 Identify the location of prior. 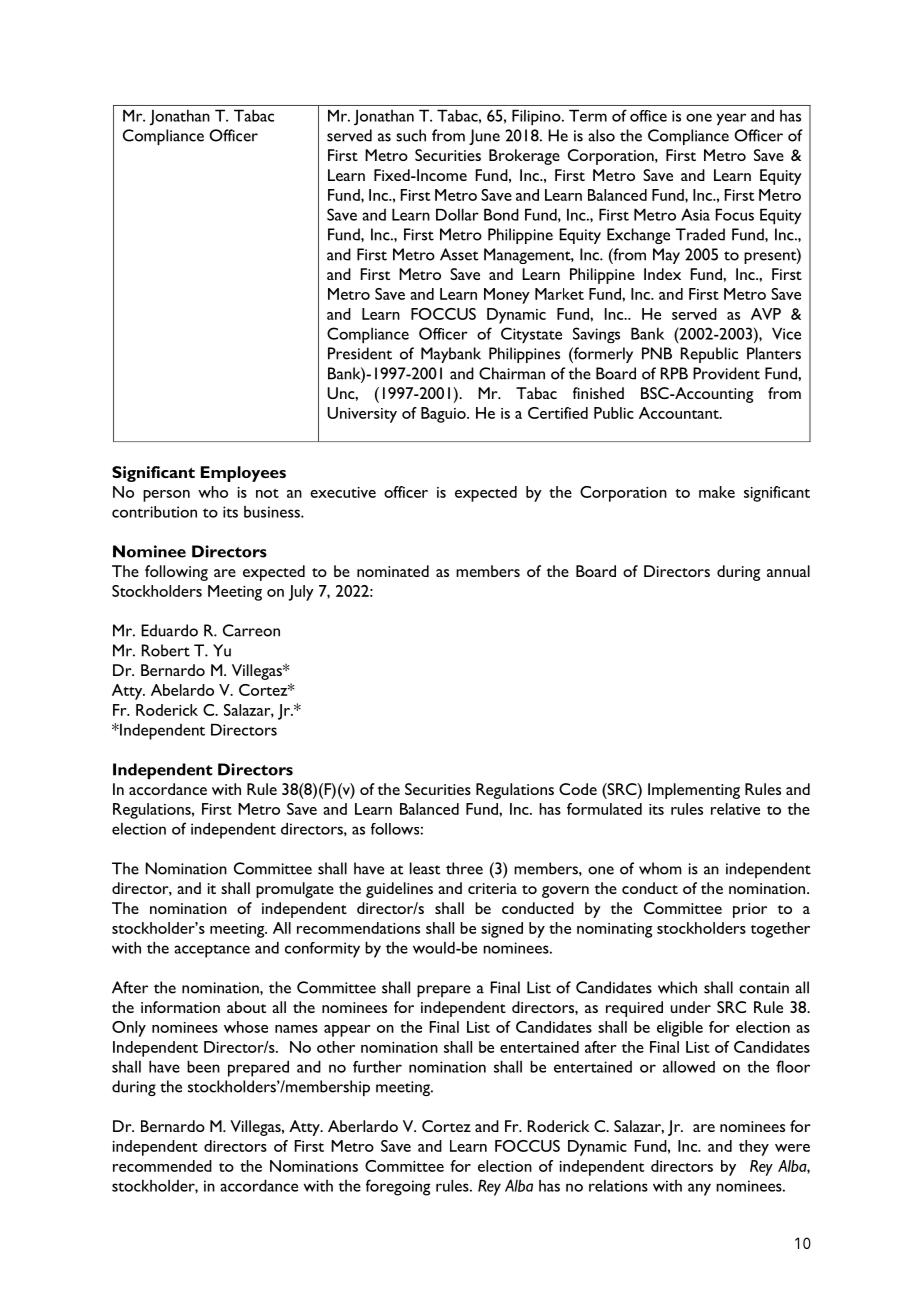
(750, 910).
